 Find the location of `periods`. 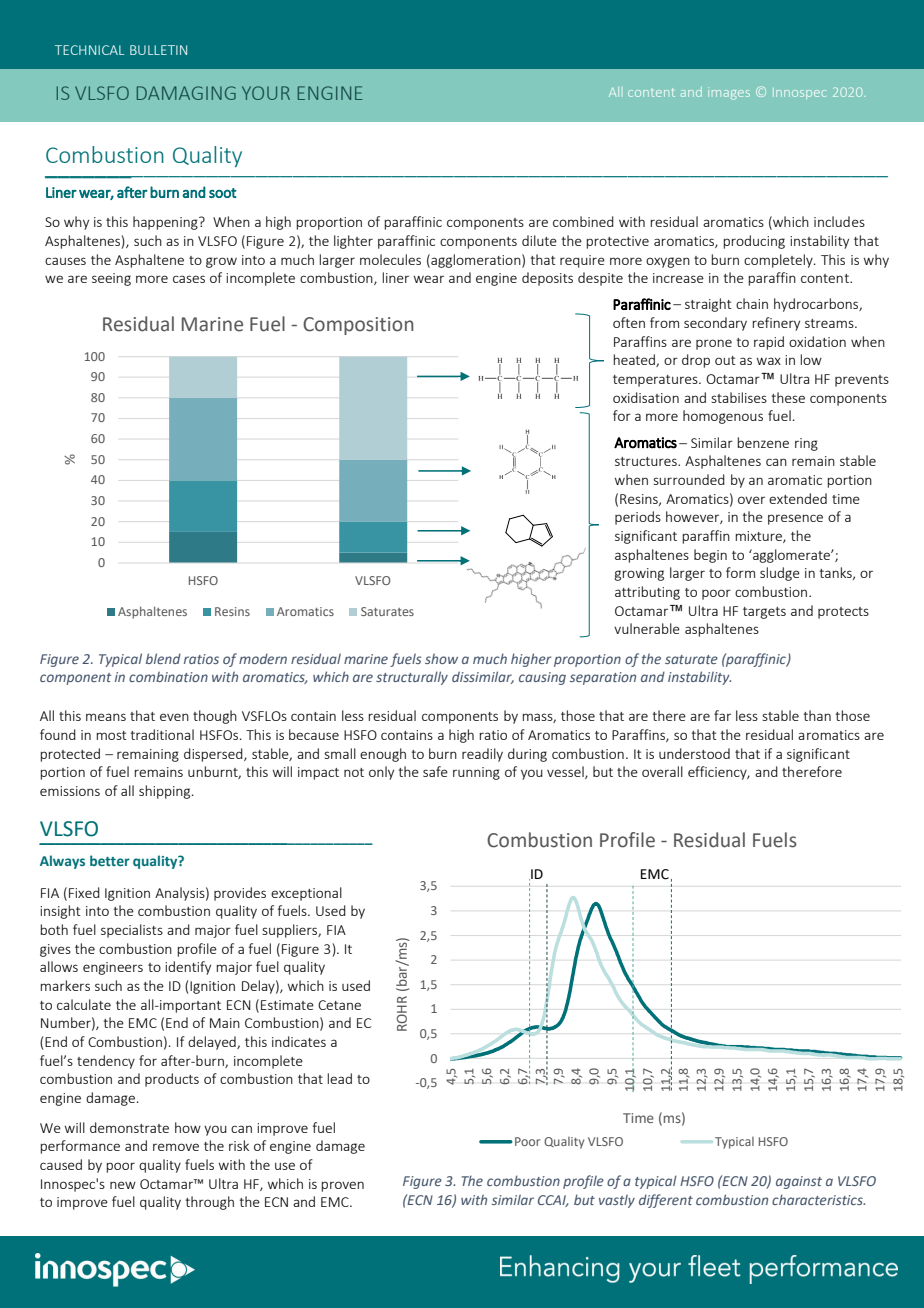

periods is located at coordinates (638, 518).
